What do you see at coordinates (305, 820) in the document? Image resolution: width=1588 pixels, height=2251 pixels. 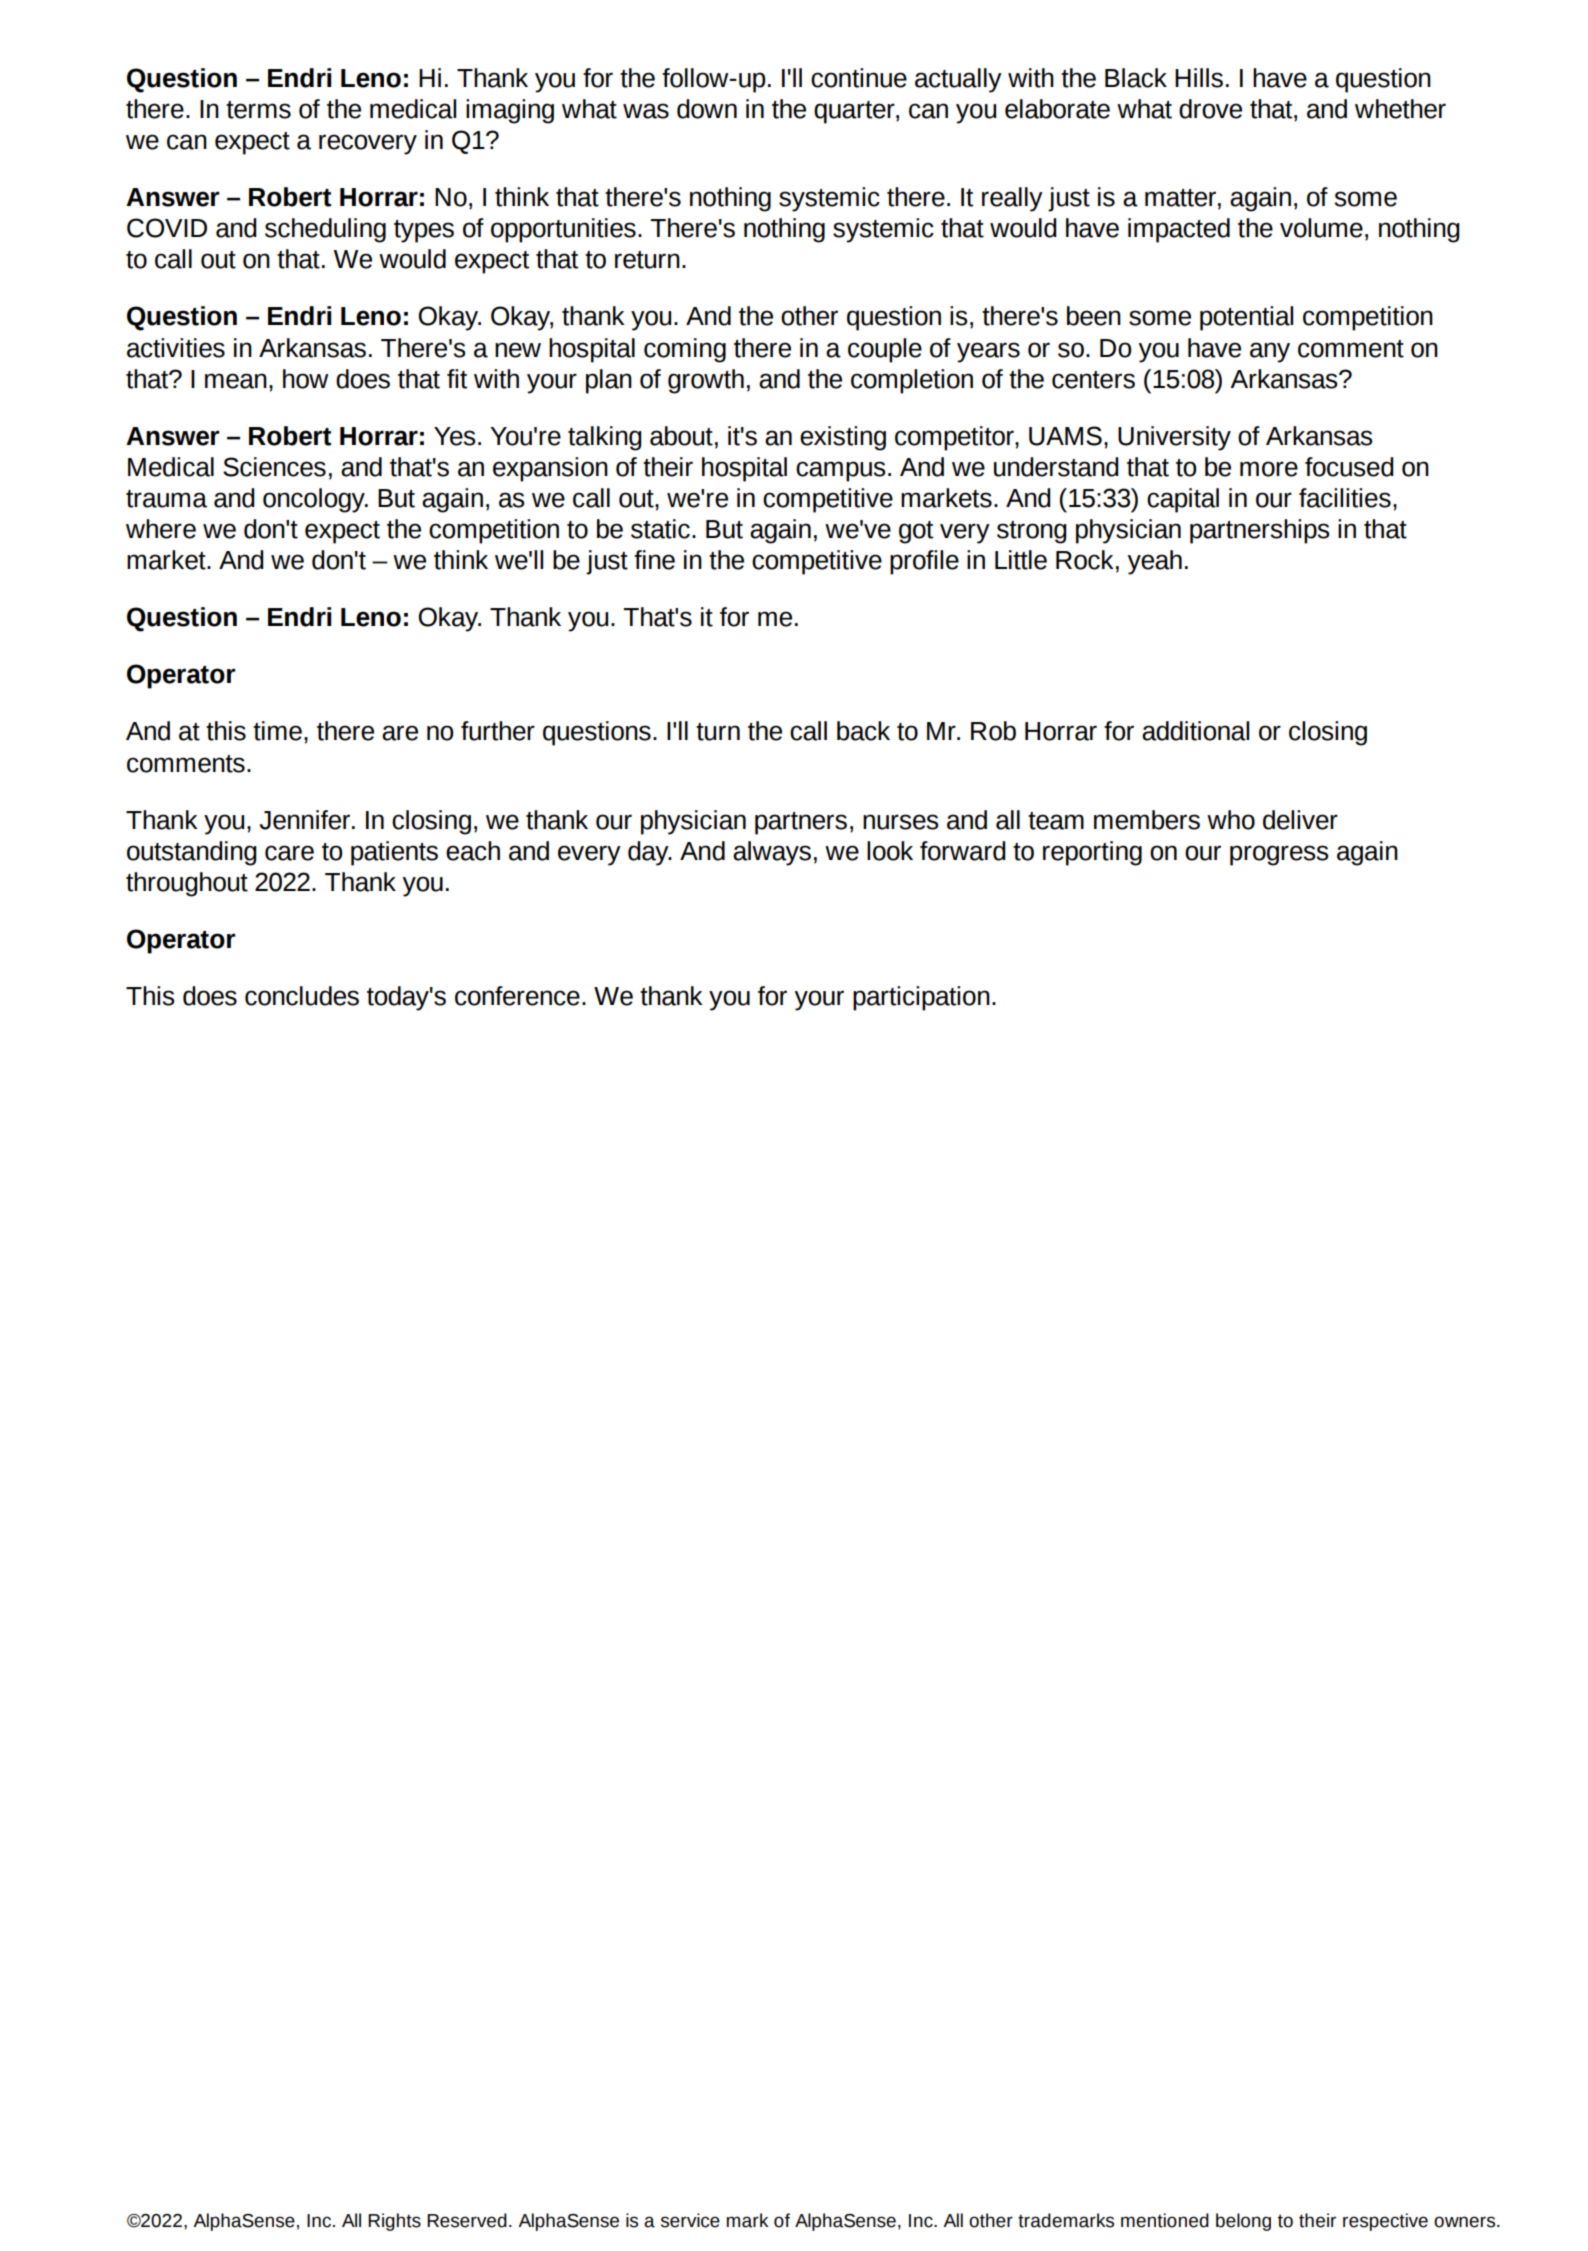 I see `Jennifer` at bounding box center [305, 820].
